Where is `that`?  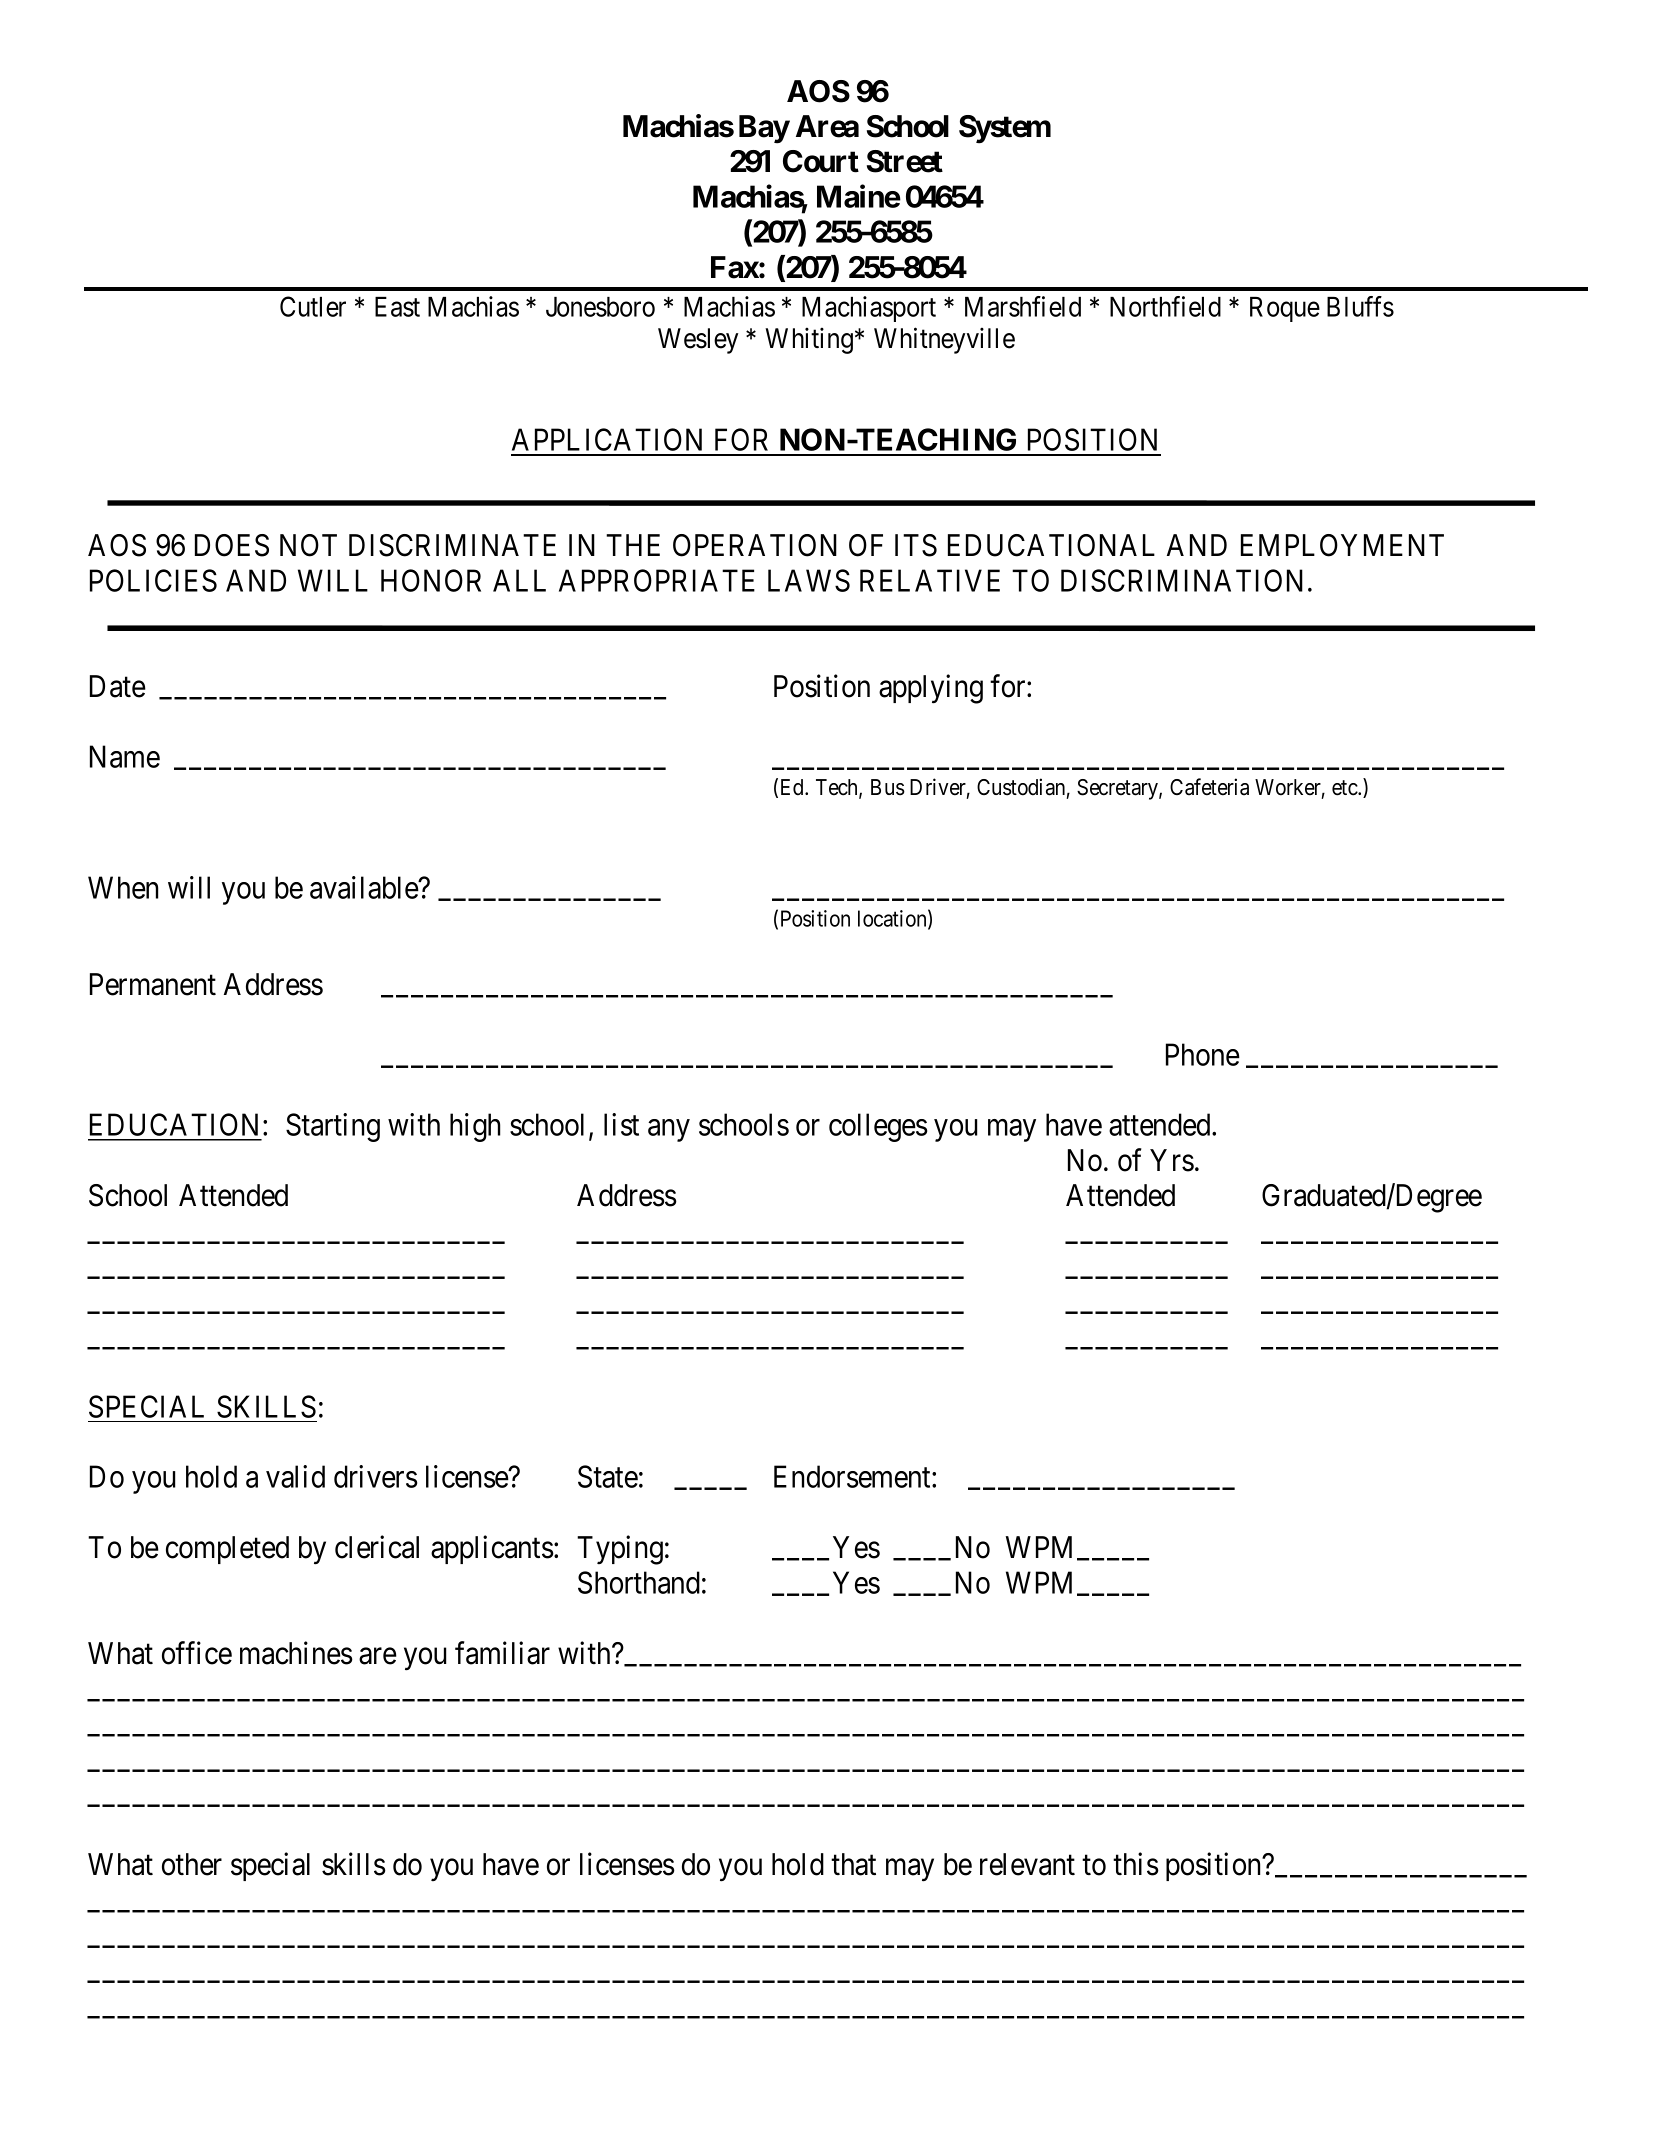
that is located at coordinates (853, 1864).
